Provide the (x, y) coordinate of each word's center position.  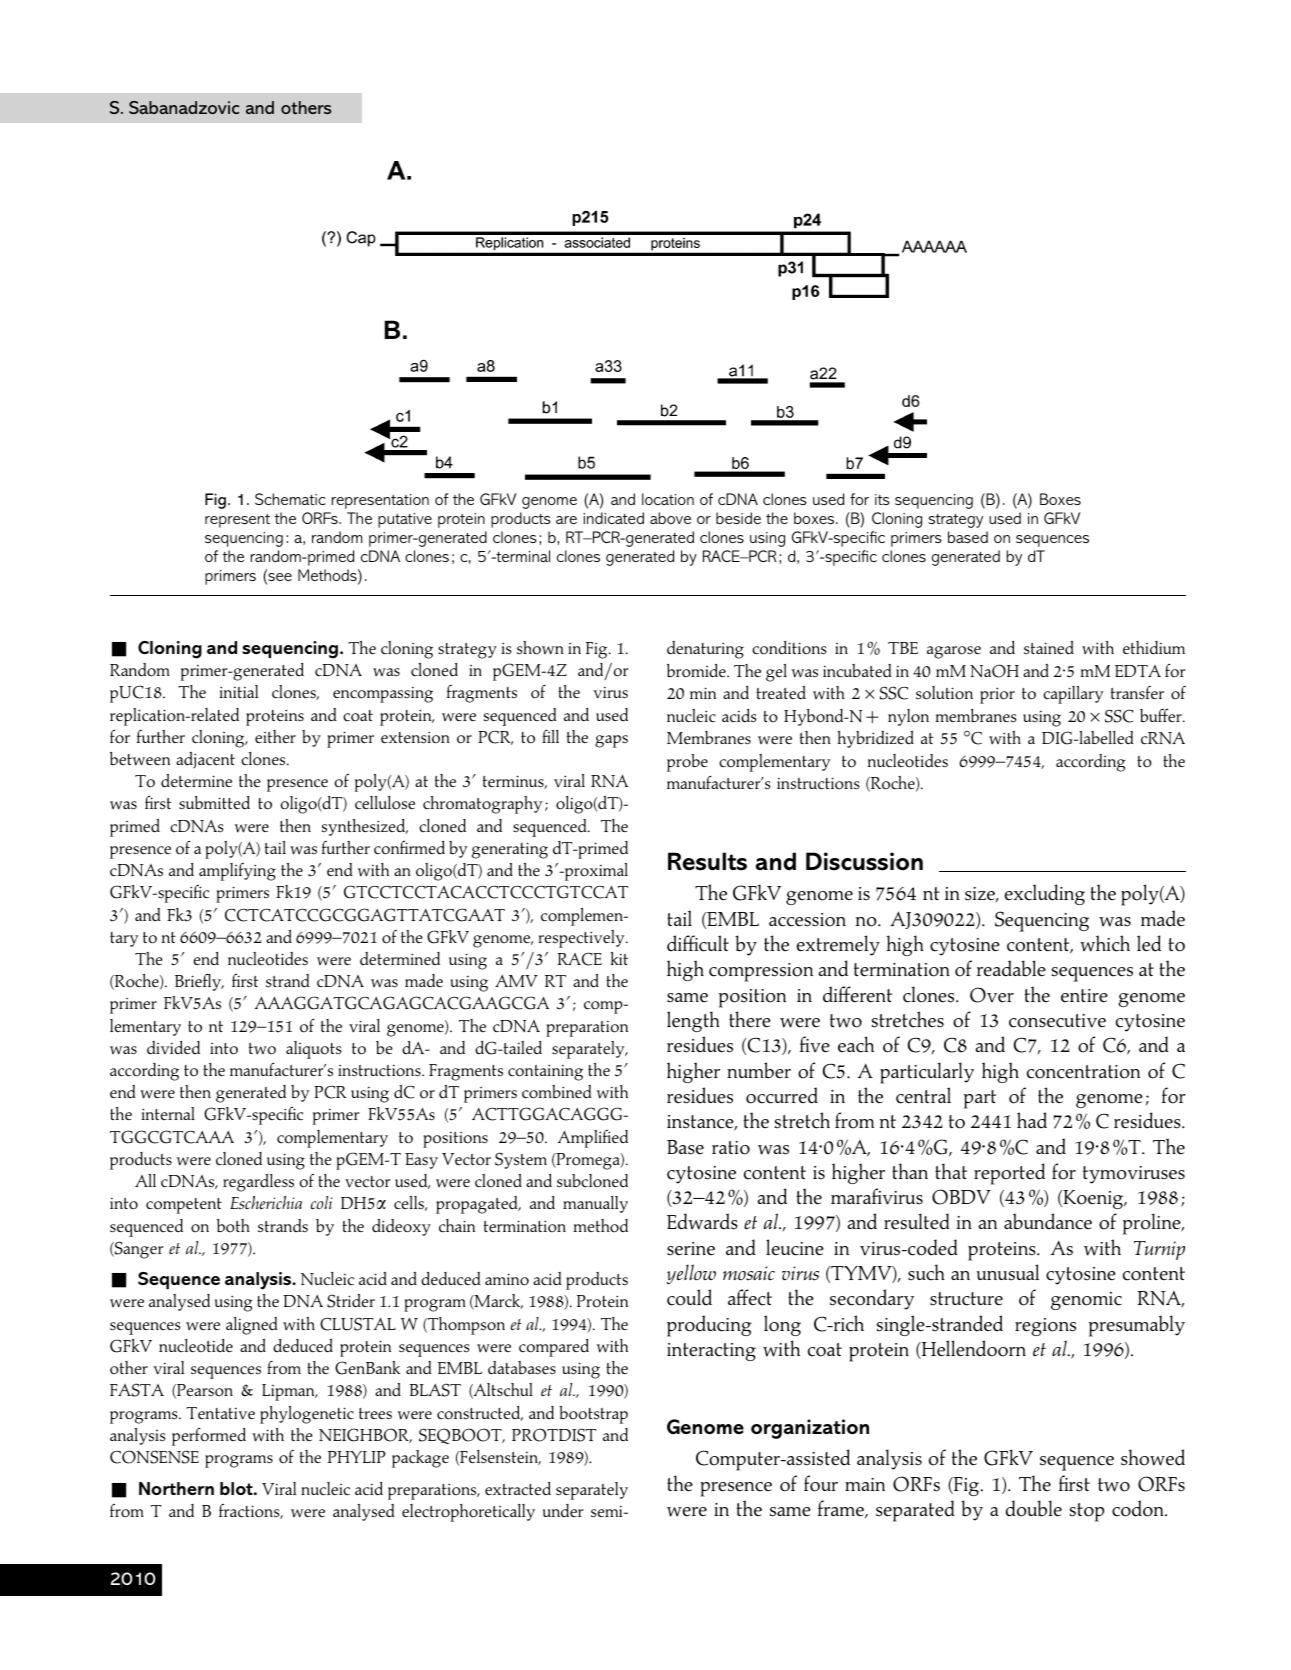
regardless (258, 1183)
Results (707, 861)
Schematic (290, 499)
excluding (1045, 894)
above (670, 518)
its (882, 499)
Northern (176, 1488)
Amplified (593, 1139)
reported (1009, 1174)
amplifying (237, 872)
